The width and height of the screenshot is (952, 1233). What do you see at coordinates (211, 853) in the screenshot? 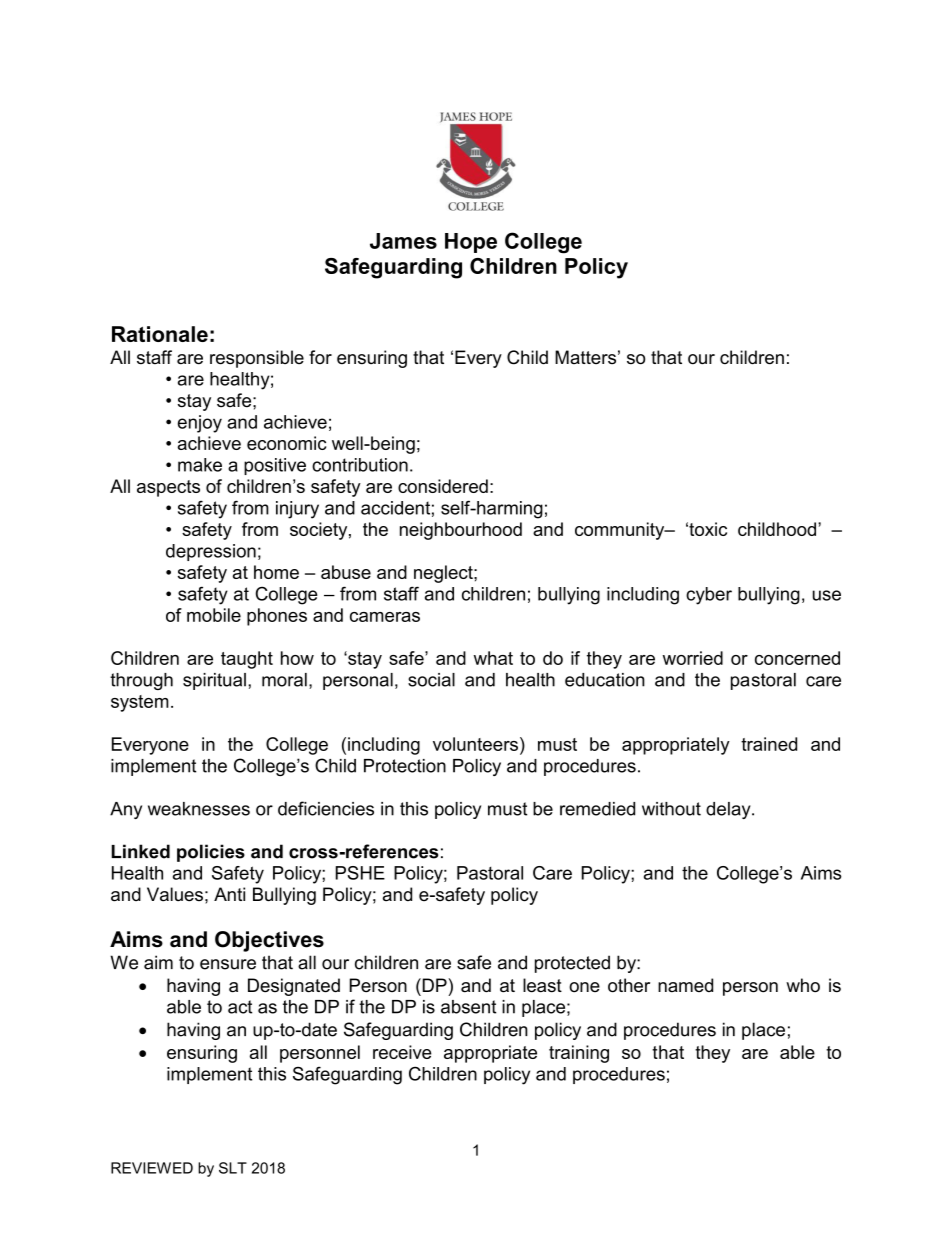
I see `policies` at bounding box center [211, 853].
